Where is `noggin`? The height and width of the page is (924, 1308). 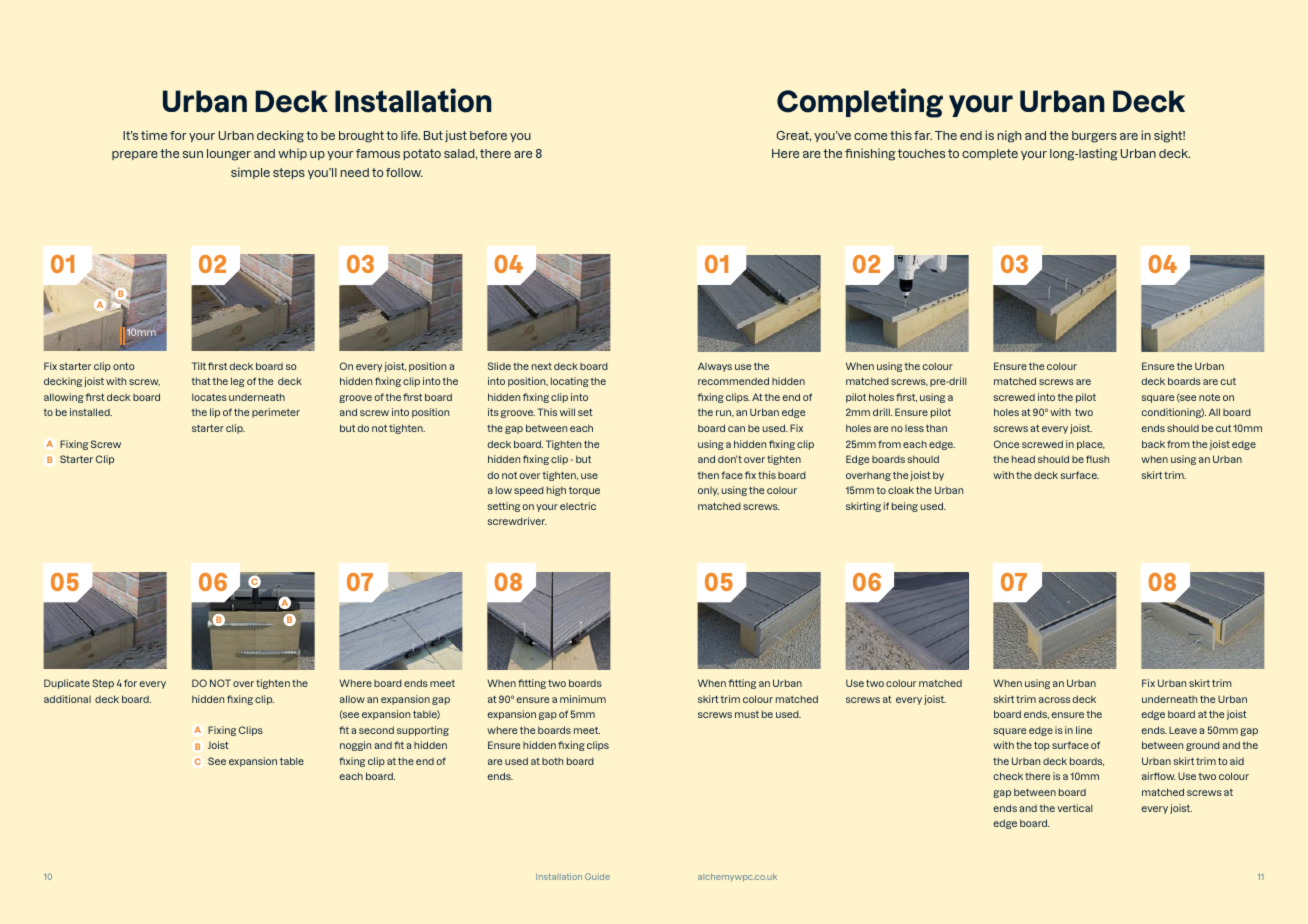
noggin is located at coordinates (355, 746).
